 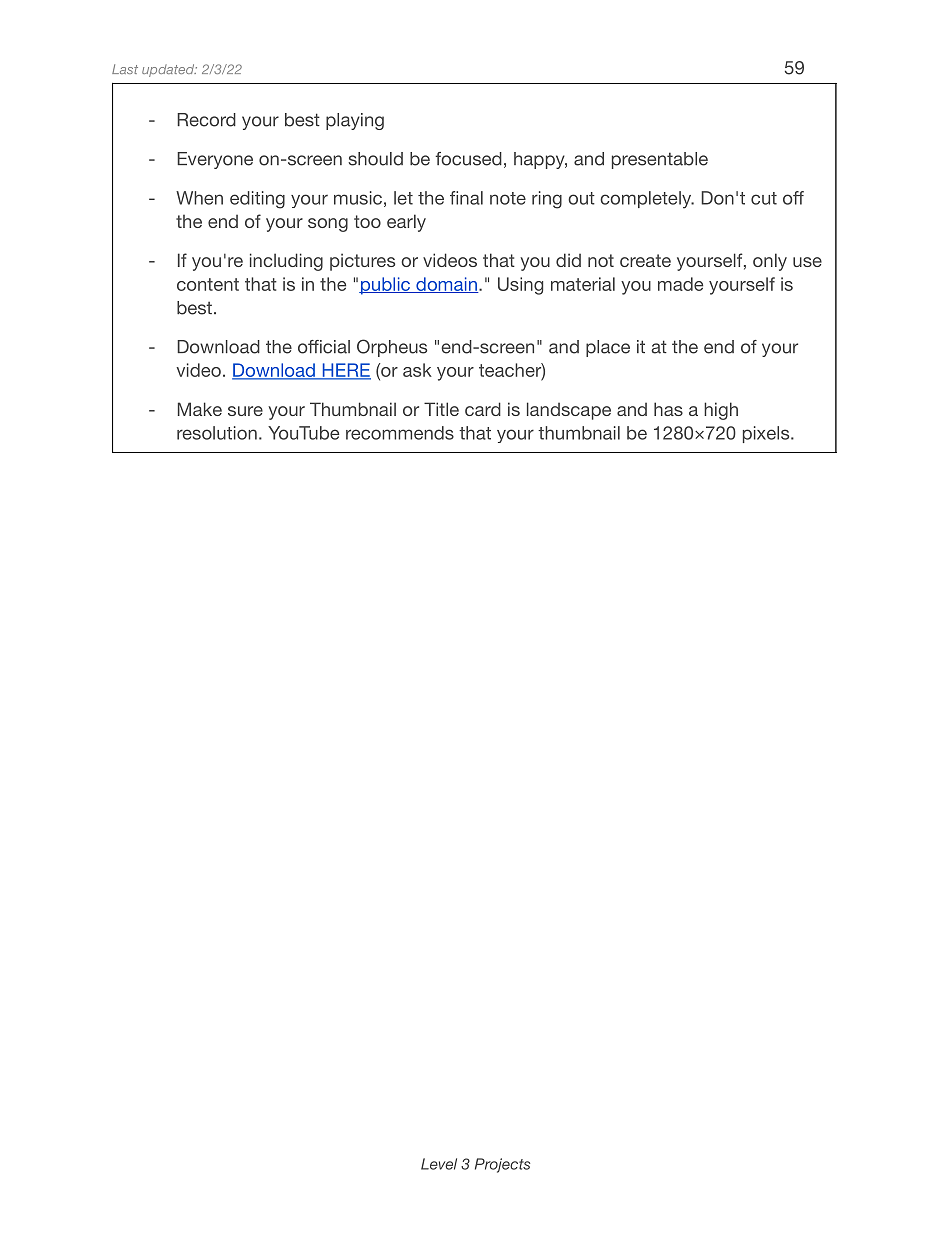 I want to click on pixels, so click(x=767, y=434).
